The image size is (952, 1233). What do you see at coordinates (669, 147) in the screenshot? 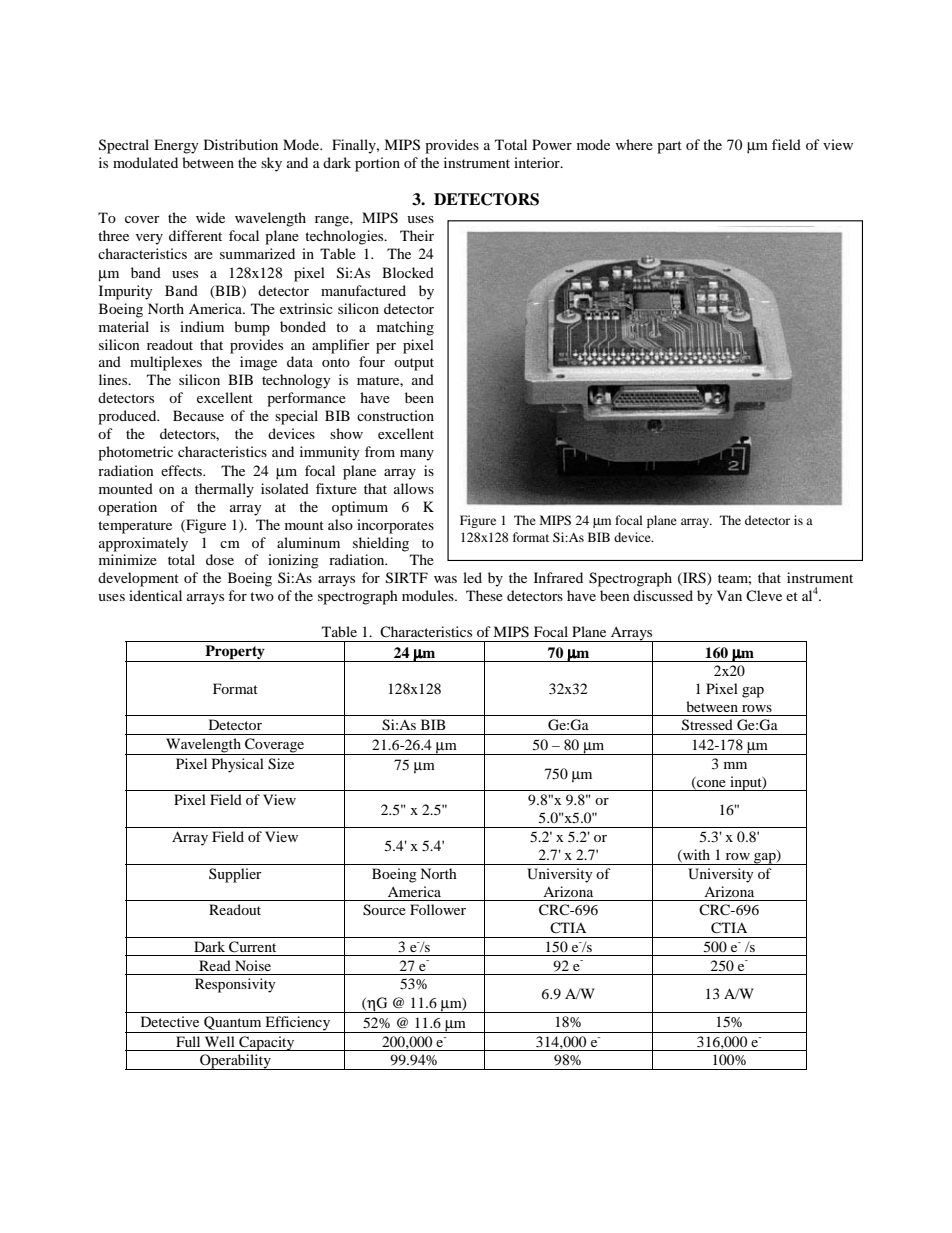
I see `part` at bounding box center [669, 147].
